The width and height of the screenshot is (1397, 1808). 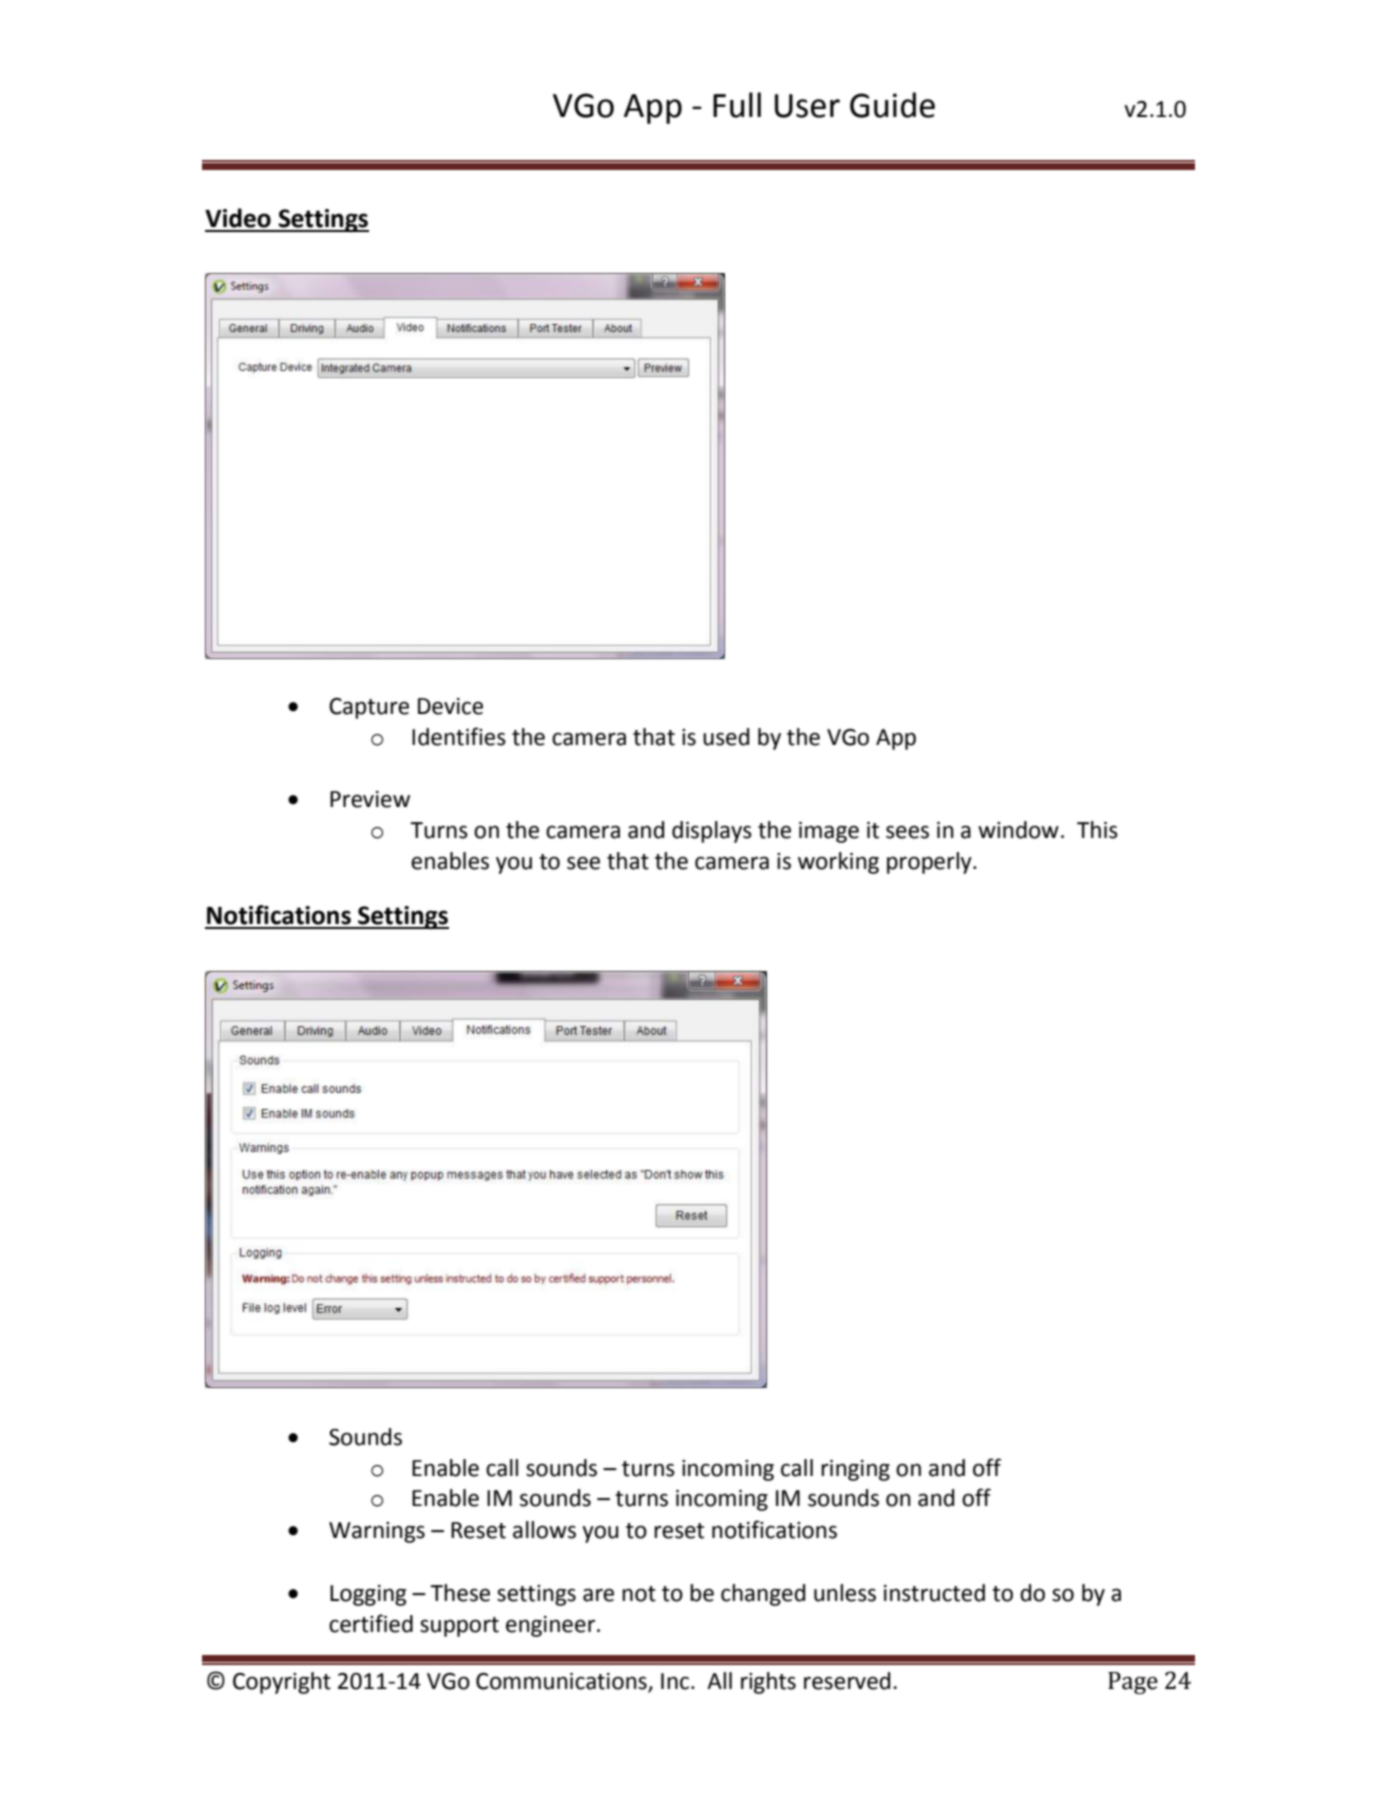 I want to click on ringing, so click(x=855, y=1470).
